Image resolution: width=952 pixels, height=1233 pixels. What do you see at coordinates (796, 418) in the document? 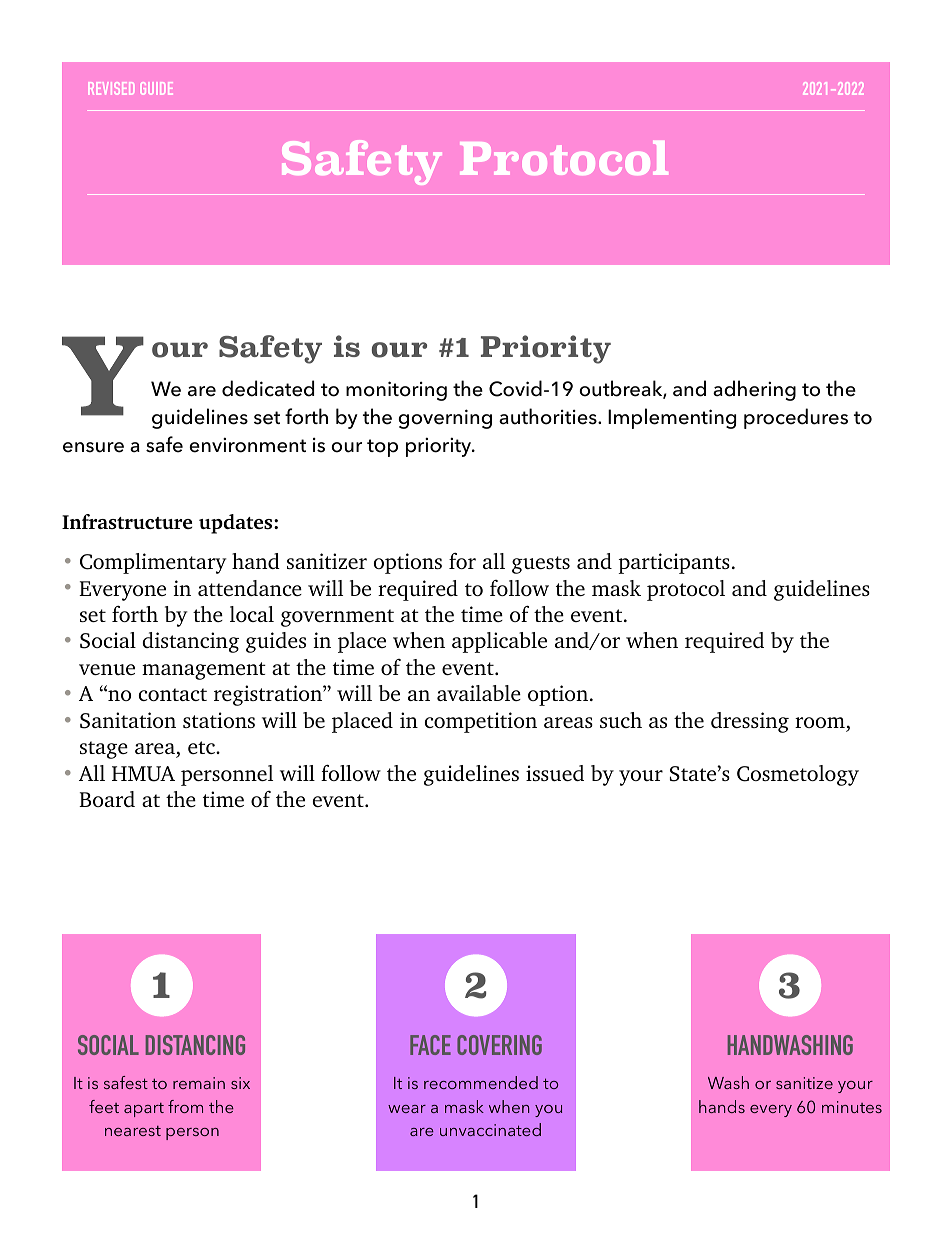
I see `procedures` at bounding box center [796, 418].
